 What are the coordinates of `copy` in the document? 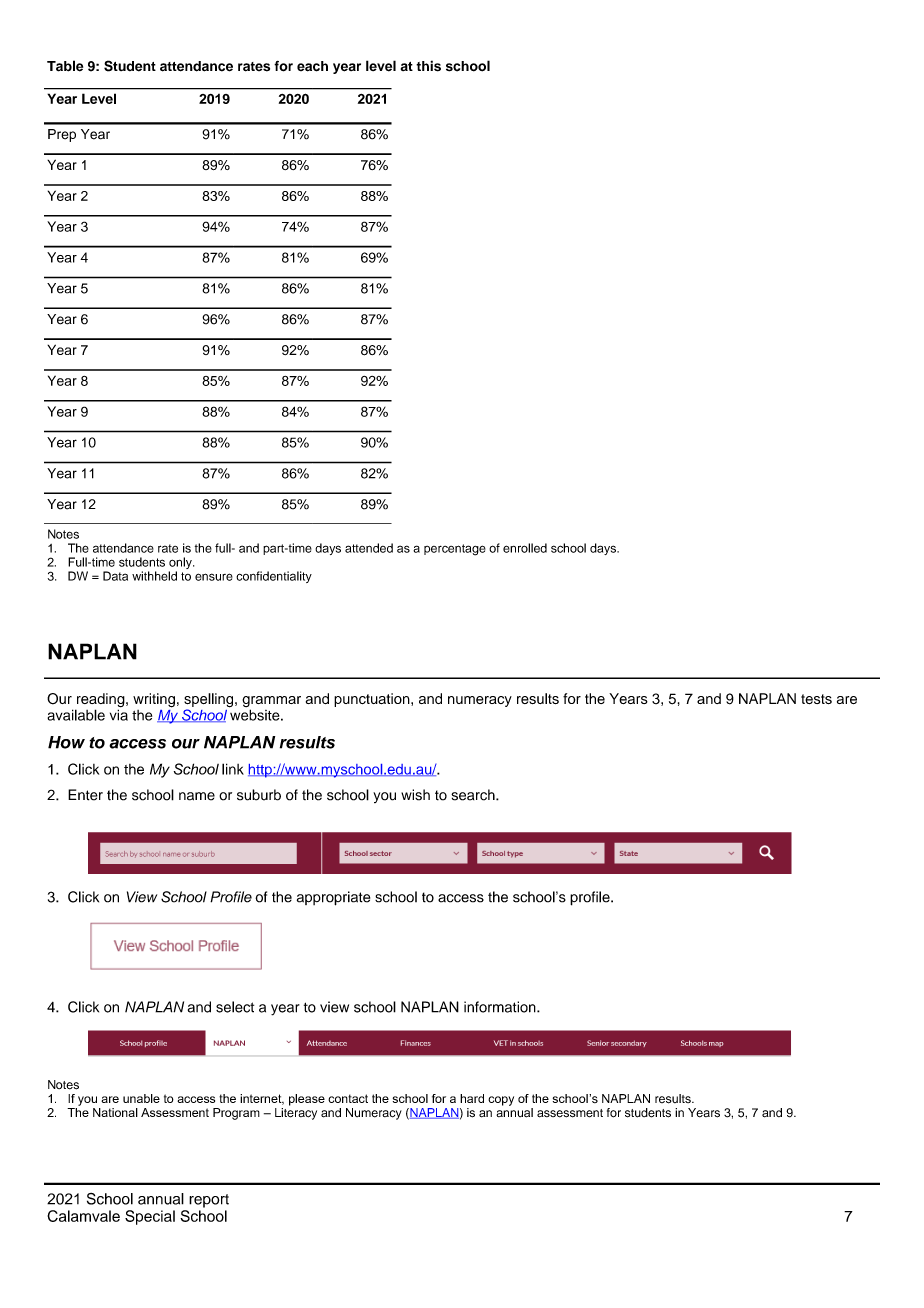 It's located at (501, 1101).
